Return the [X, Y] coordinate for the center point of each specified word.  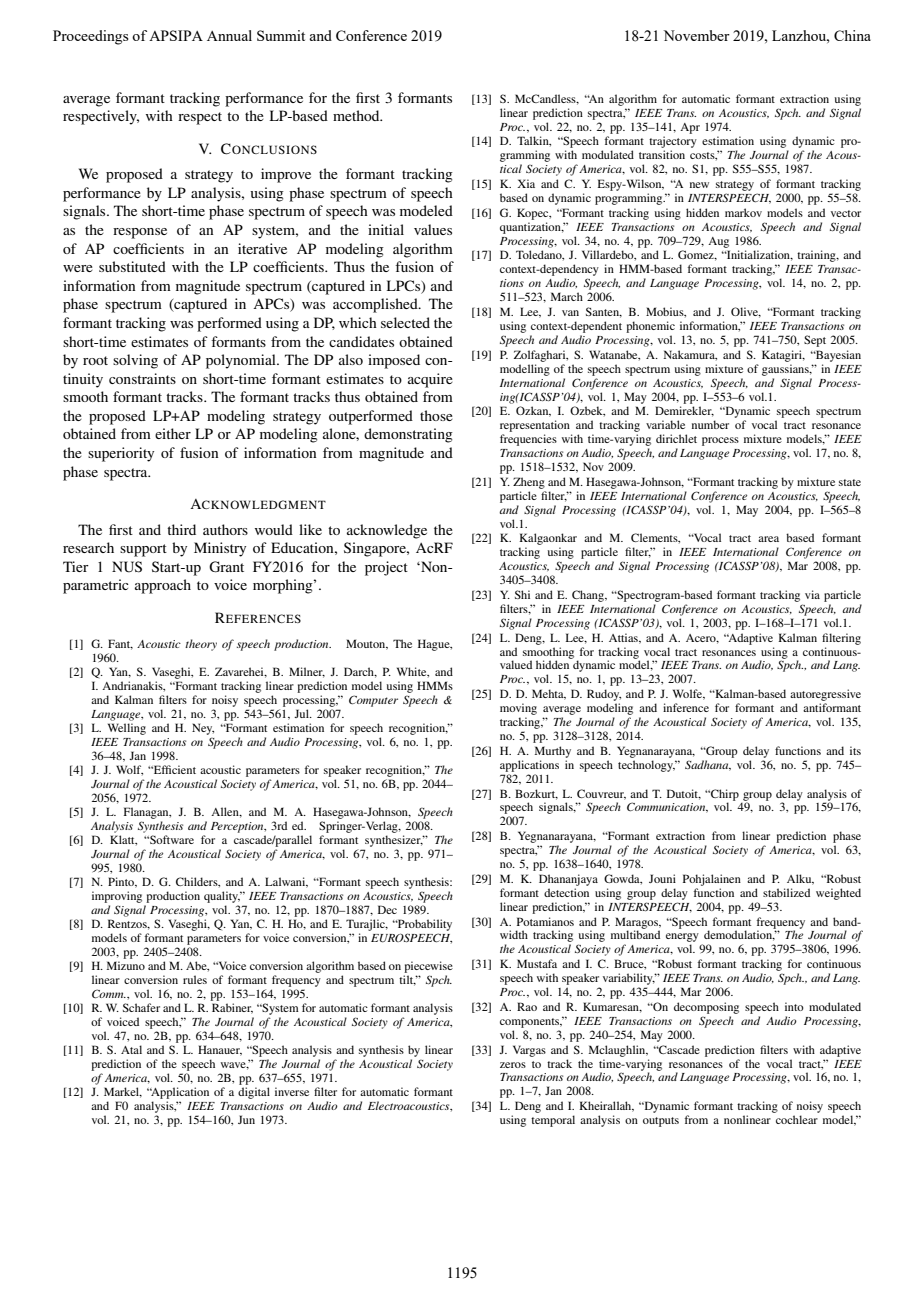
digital [254, 1093]
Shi [522, 594]
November [696, 35]
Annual [229, 35]
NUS [127, 567]
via [812, 594]
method [357, 115]
